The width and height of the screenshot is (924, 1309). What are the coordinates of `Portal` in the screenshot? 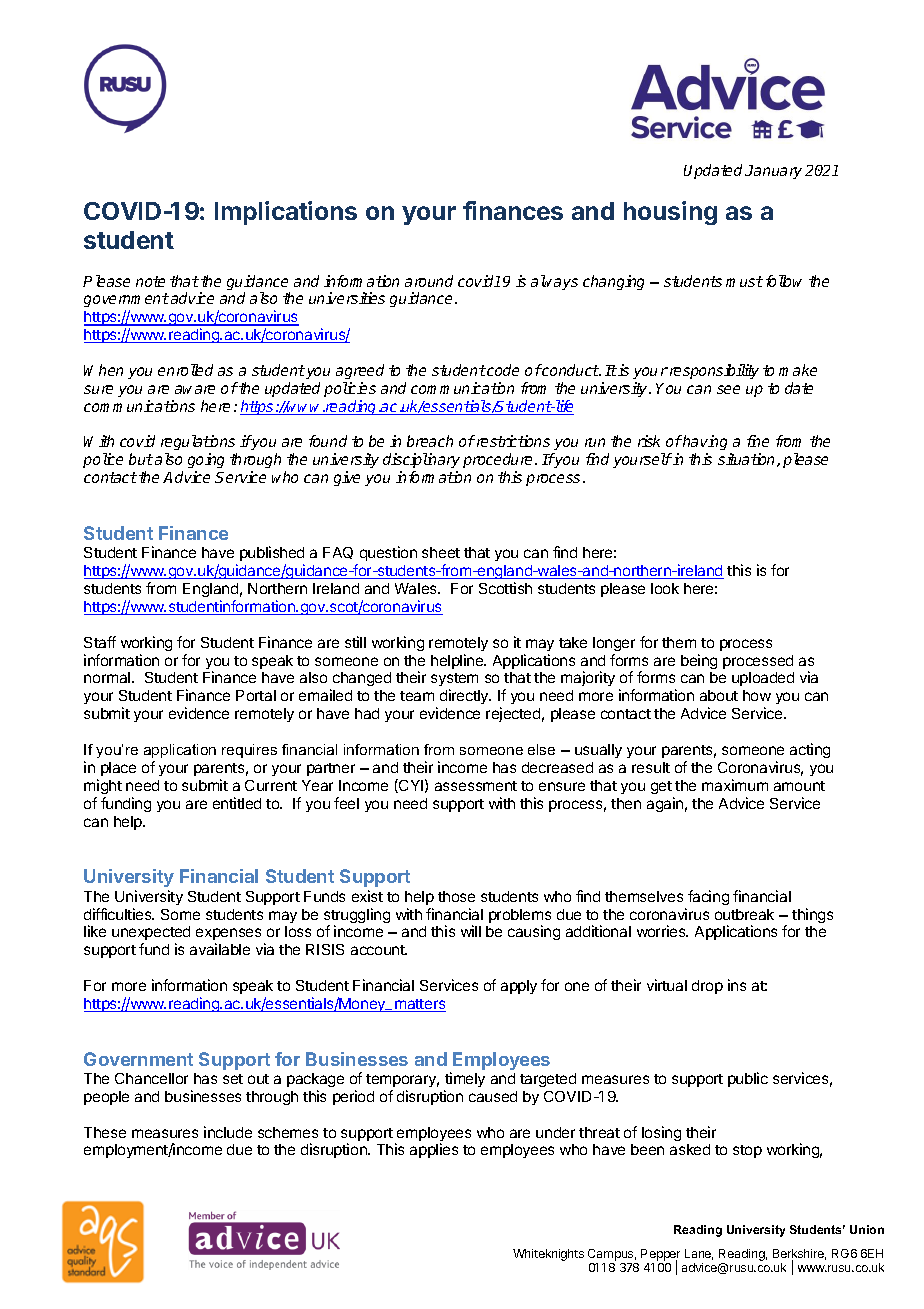 It's located at (256, 695).
